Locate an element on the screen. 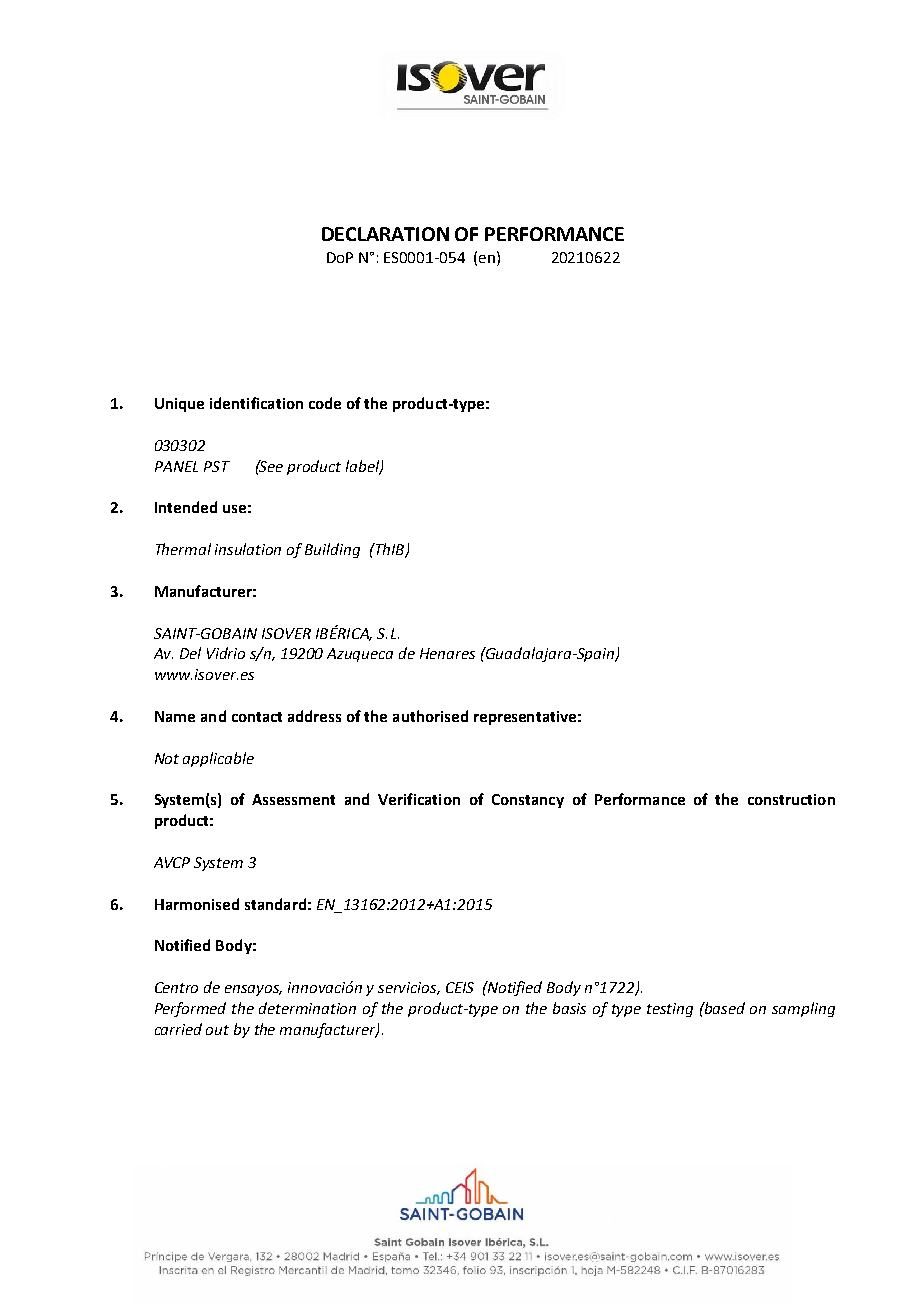 This screenshot has width=924, height=1308. PST is located at coordinates (217, 466).
